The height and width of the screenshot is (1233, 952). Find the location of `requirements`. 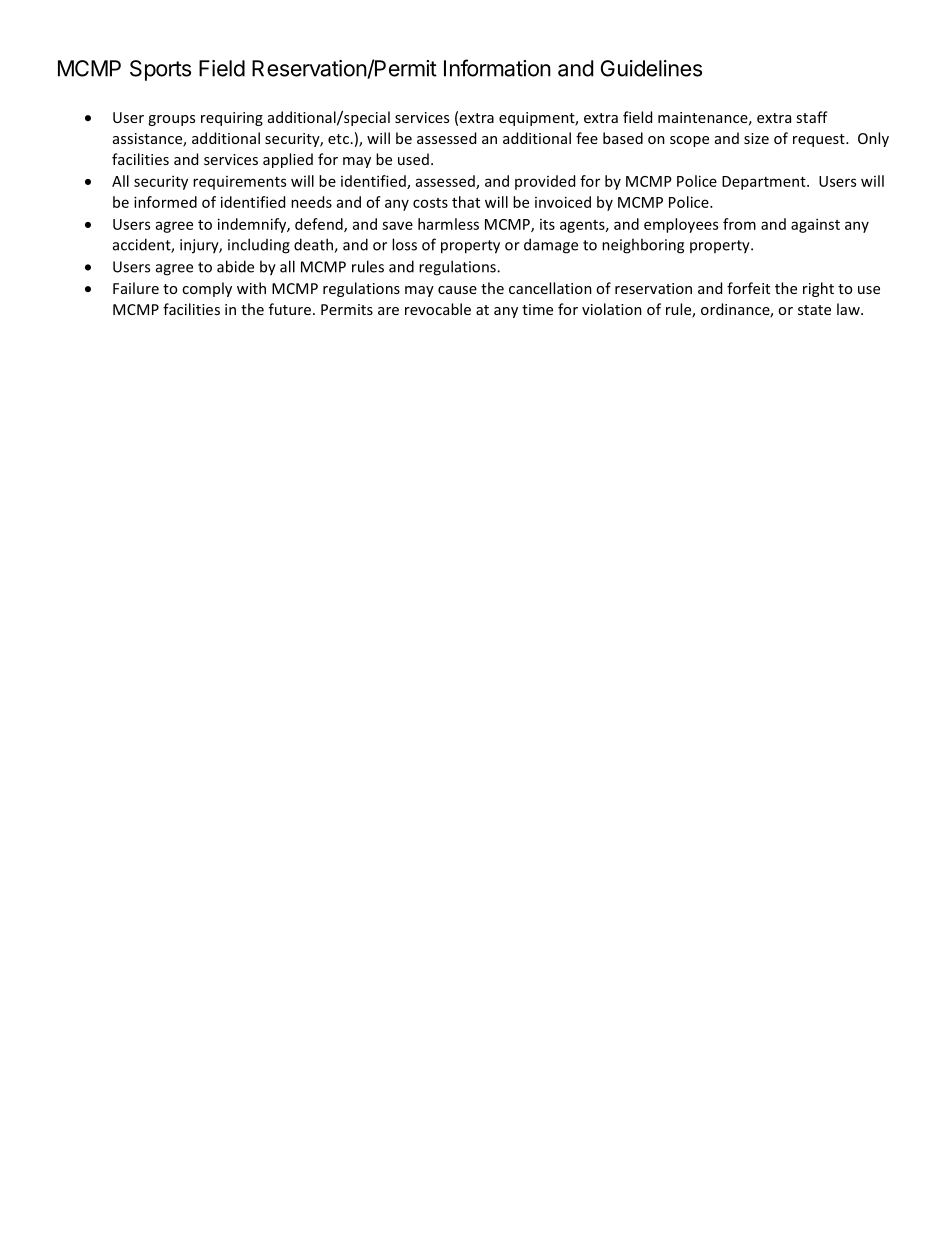

requirements is located at coordinates (239, 183).
